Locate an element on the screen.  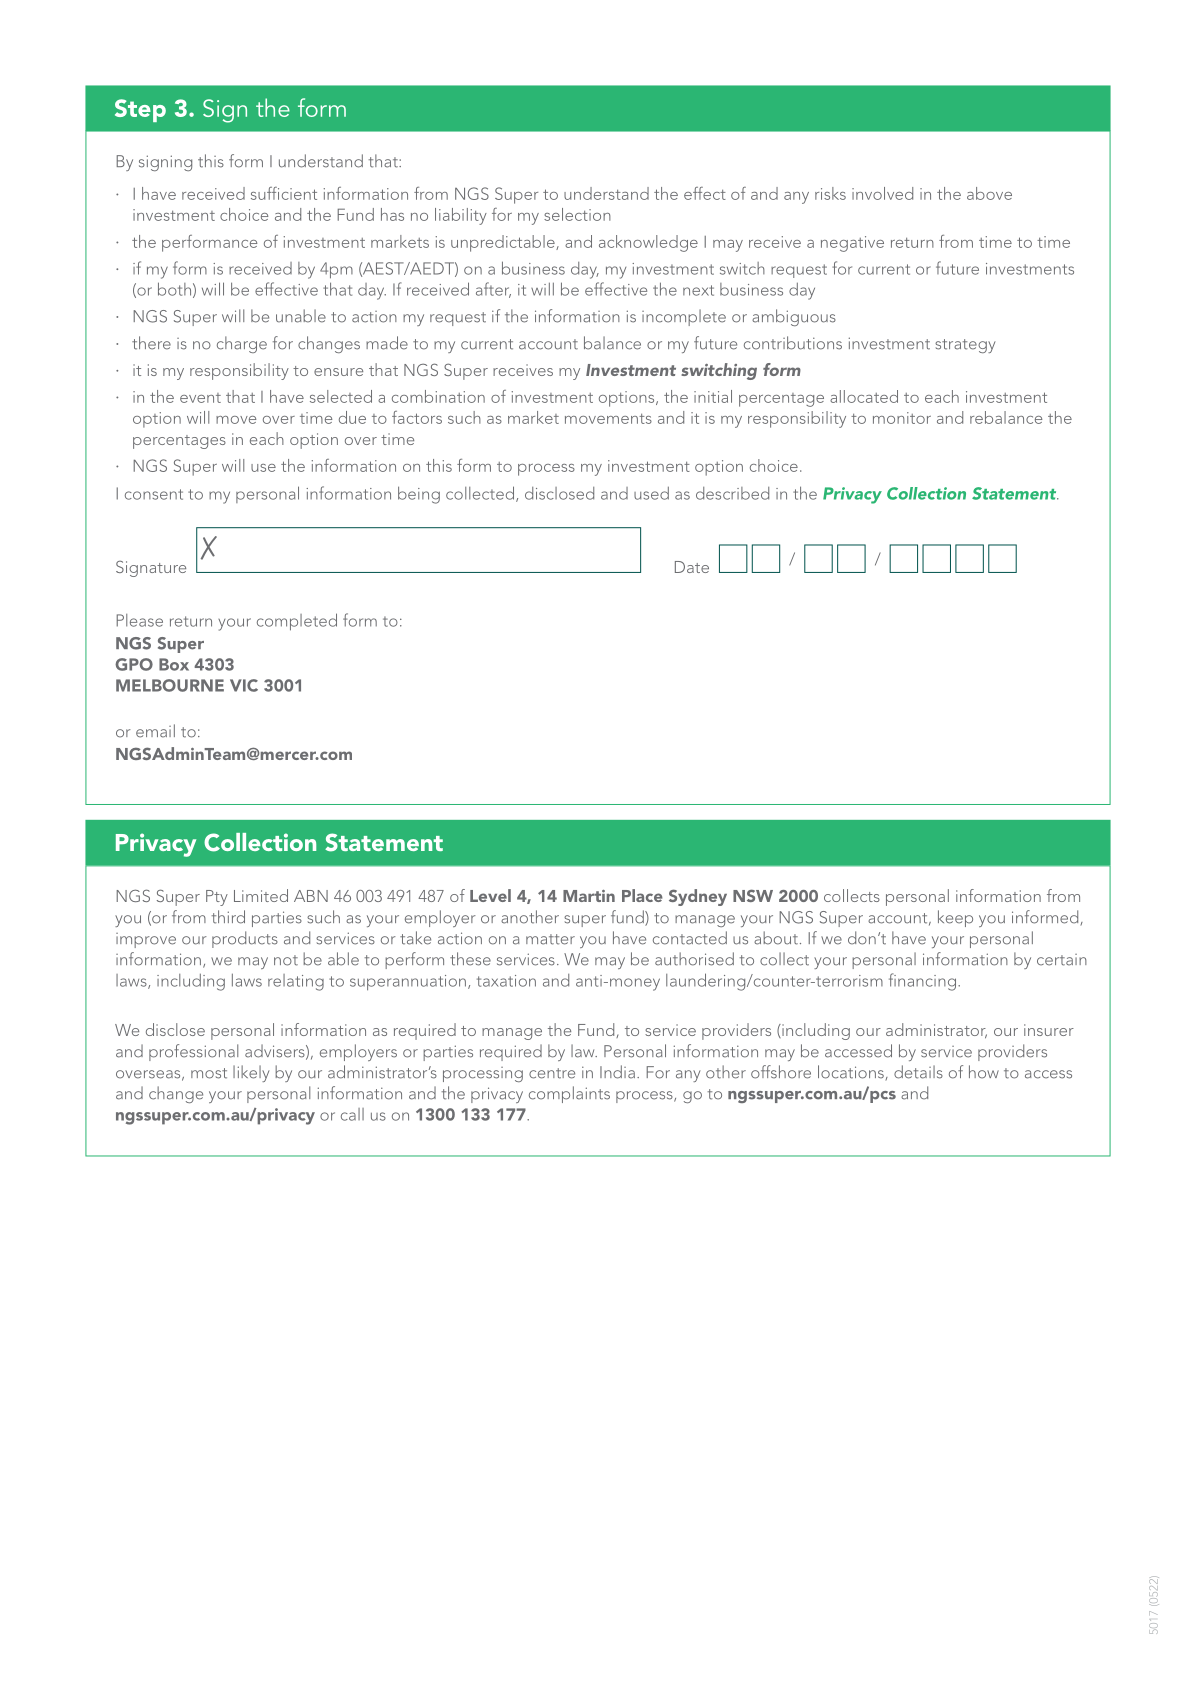
Limited is located at coordinates (261, 895).
